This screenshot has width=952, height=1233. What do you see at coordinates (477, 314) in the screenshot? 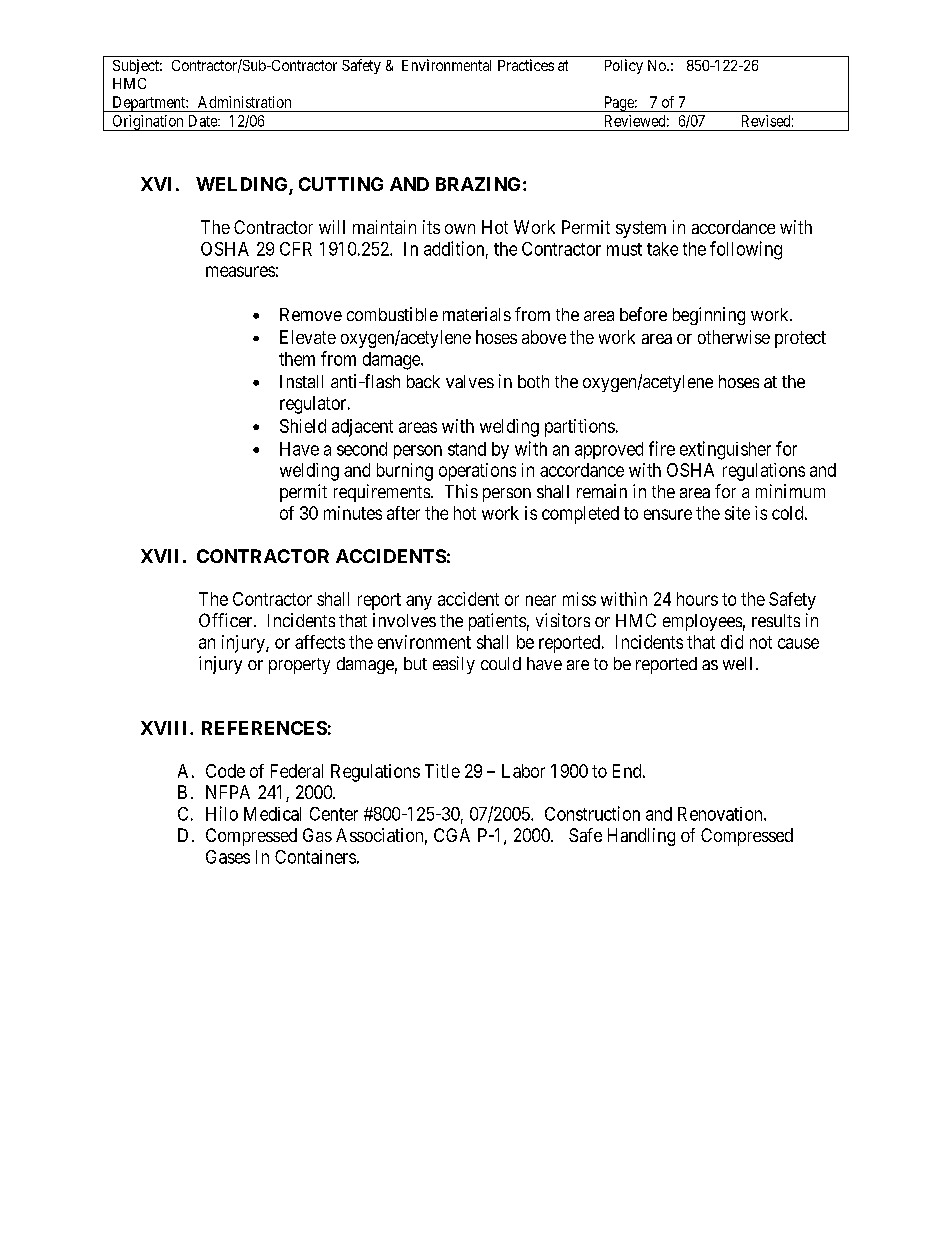
I see `materials` at bounding box center [477, 314].
